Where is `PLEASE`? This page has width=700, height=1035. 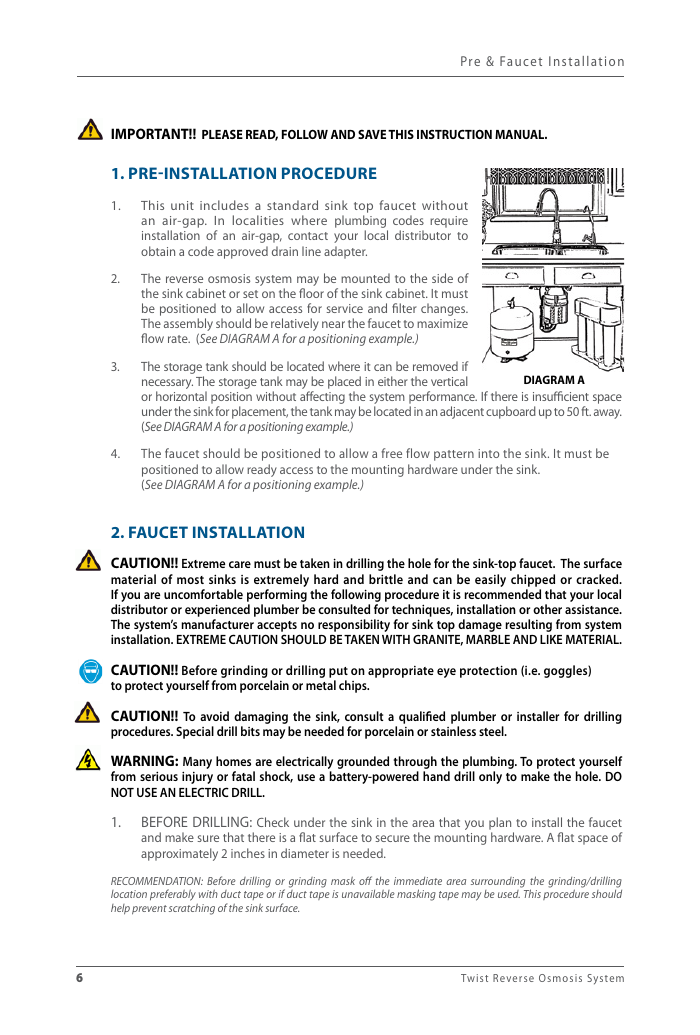 PLEASE is located at coordinates (222, 134).
